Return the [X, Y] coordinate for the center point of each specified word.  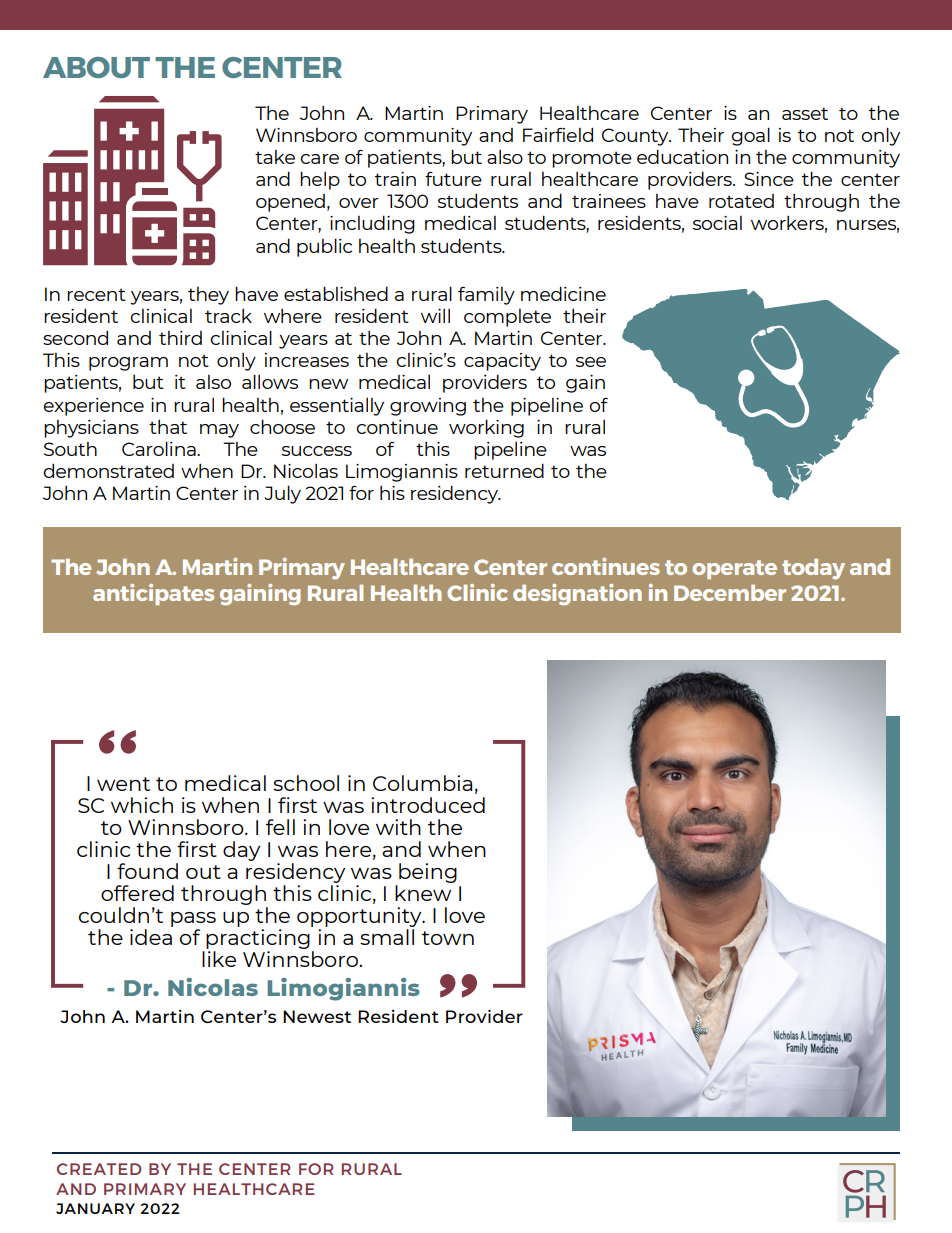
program [128, 364]
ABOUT [96, 67]
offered [137, 893]
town [448, 938]
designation [577, 595]
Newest [317, 1016]
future [453, 179]
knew [423, 893]
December [730, 592]
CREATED [99, 1169]
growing [428, 407]
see [591, 362]
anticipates [153, 594]
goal [750, 136]
